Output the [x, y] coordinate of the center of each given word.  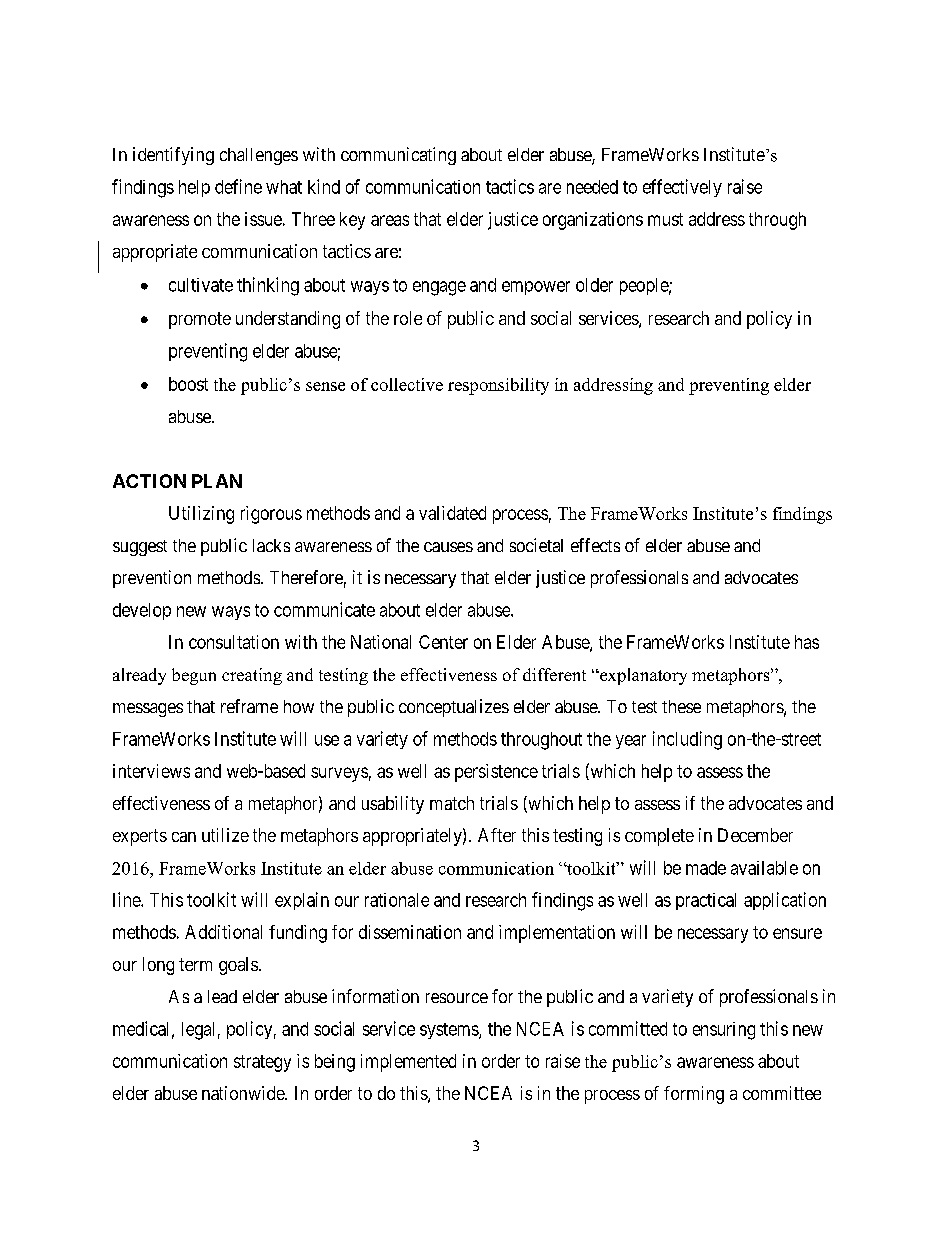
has [807, 642]
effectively [682, 188]
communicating [398, 156]
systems [450, 1031]
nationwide [244, 1093]
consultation [234, 642]
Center [443, 642]
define [238, 186]
